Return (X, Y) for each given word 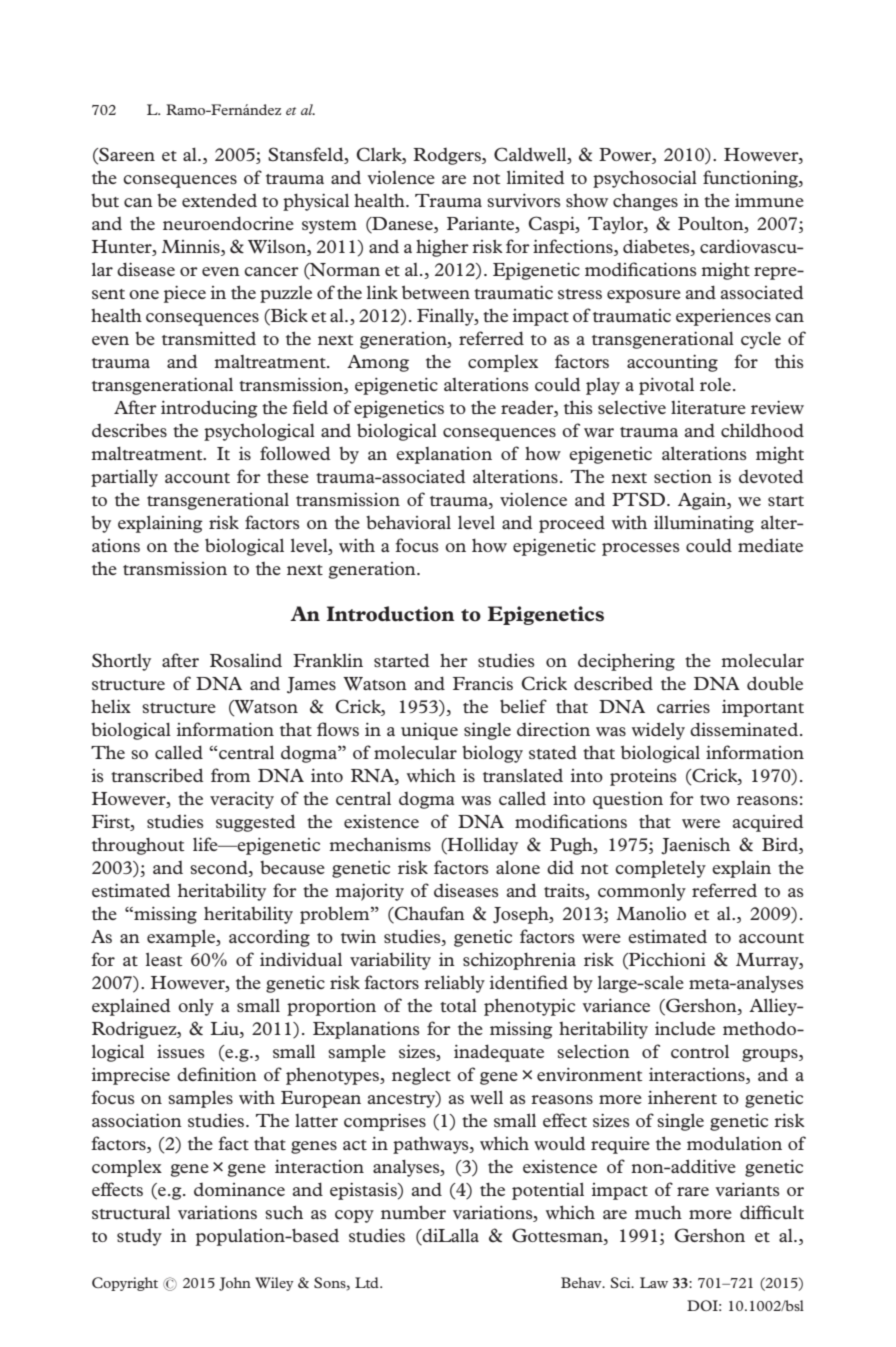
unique (429, 731)
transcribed (157, 775)
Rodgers (448, 156)
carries (683, 706)
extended (219, 200)
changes (645, 202)
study (139, 1237)
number (413, 1212)
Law (654, 1282)
